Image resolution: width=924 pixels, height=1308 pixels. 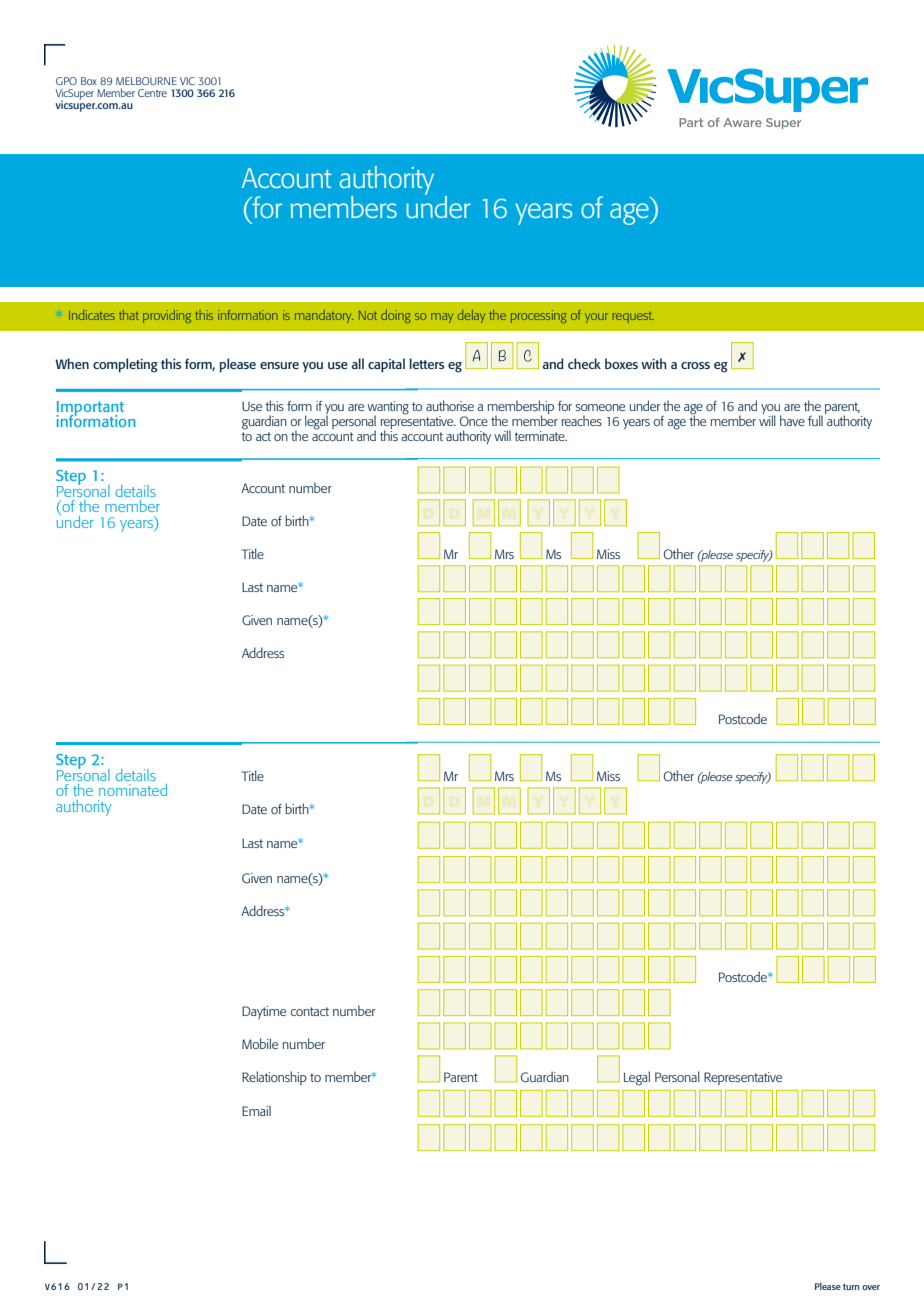 I want to click on Centre, so click(x=152, y=93).
